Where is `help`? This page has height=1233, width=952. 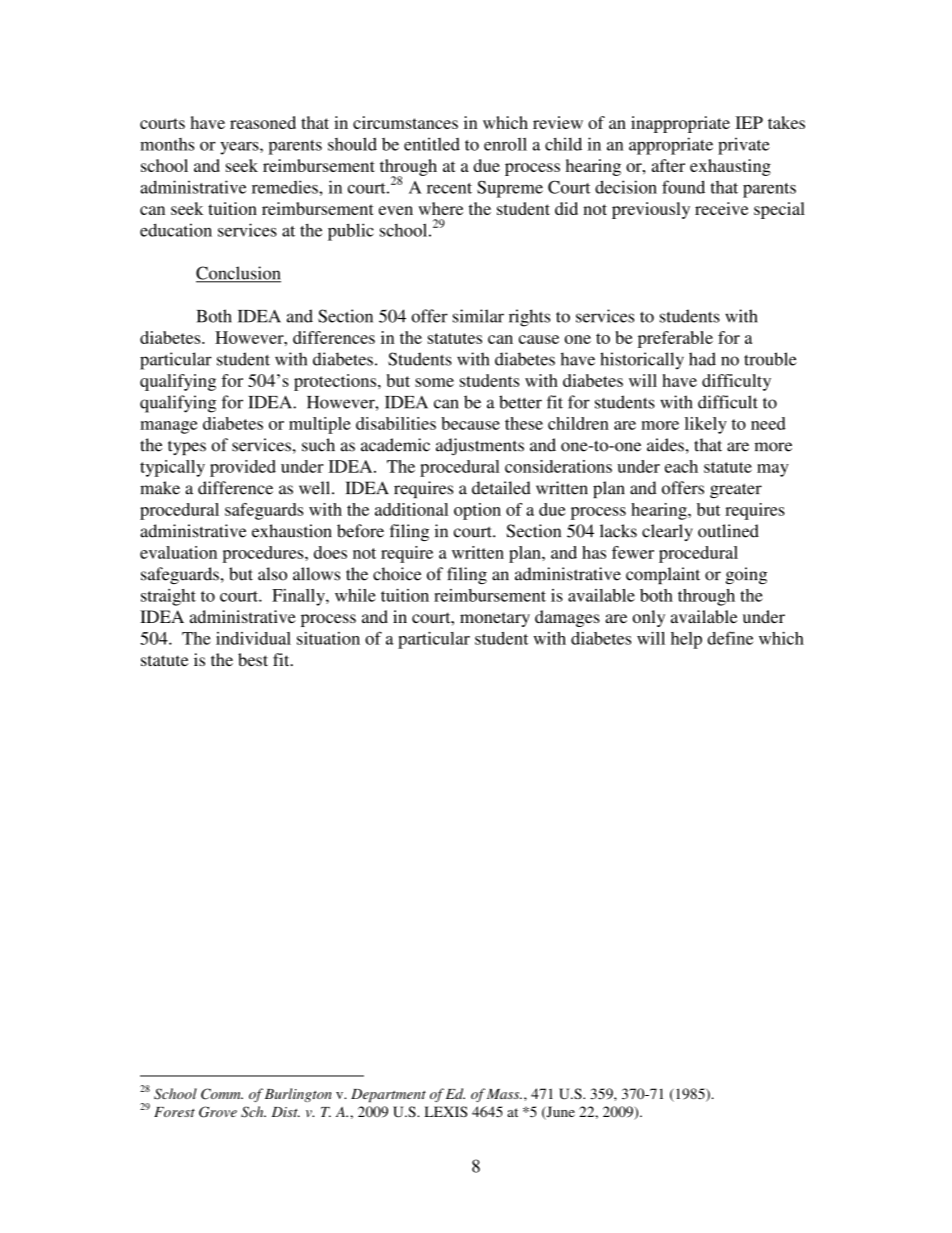
help is located at coordinates (686, 640).
